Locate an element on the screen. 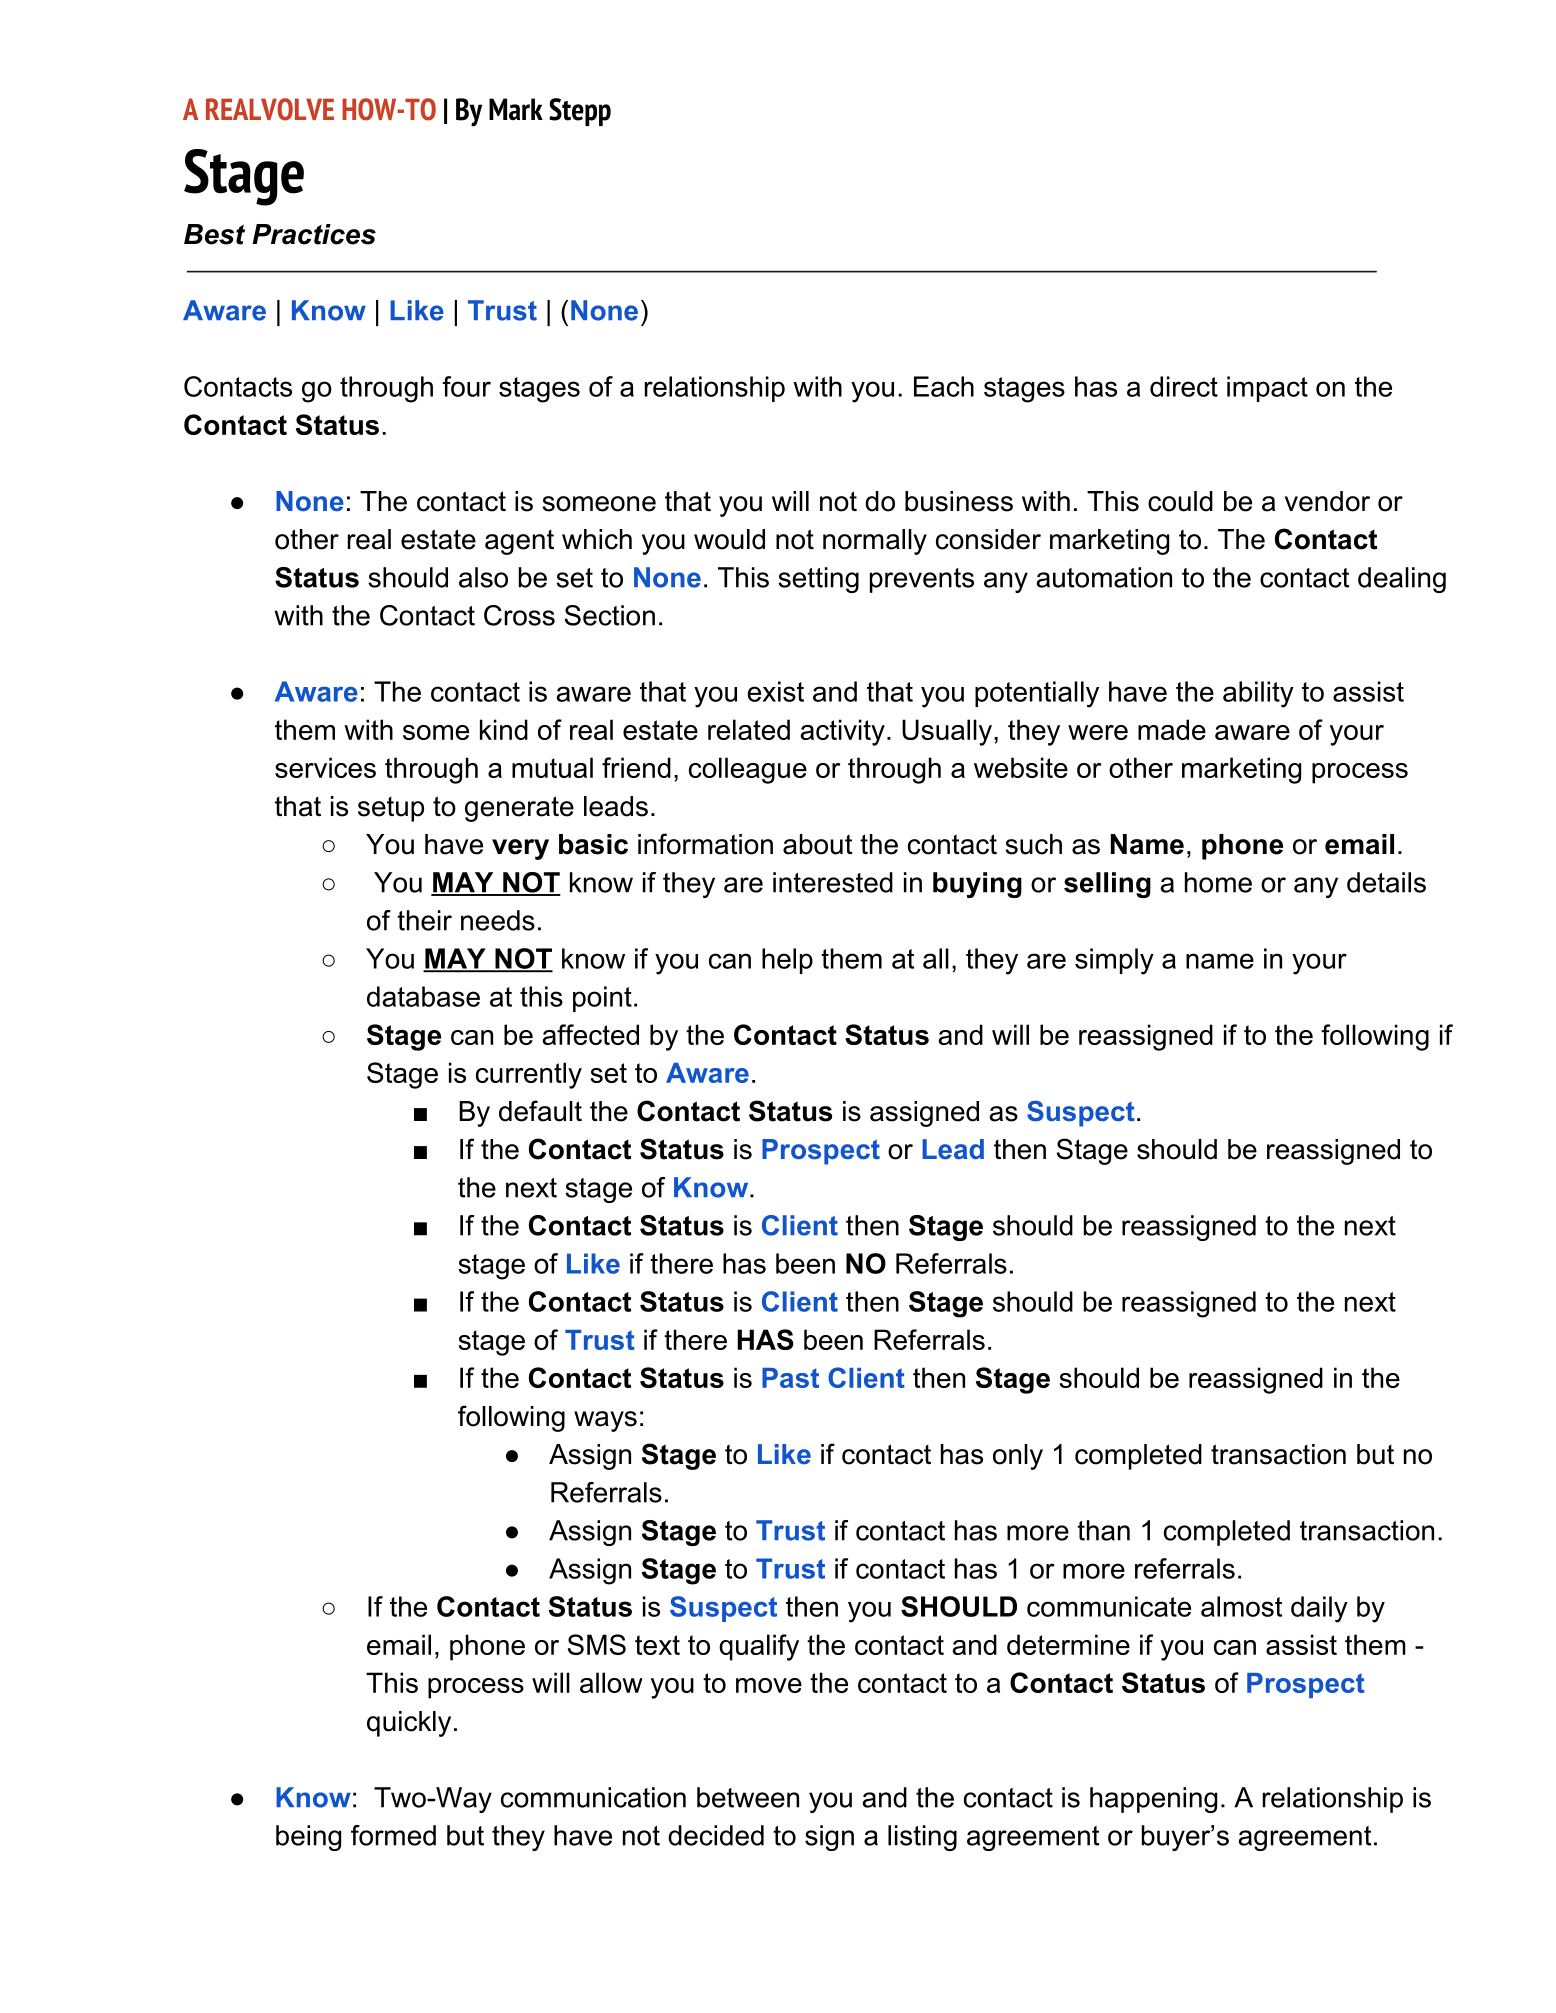  formed is located at coordinates (393, 1835).
